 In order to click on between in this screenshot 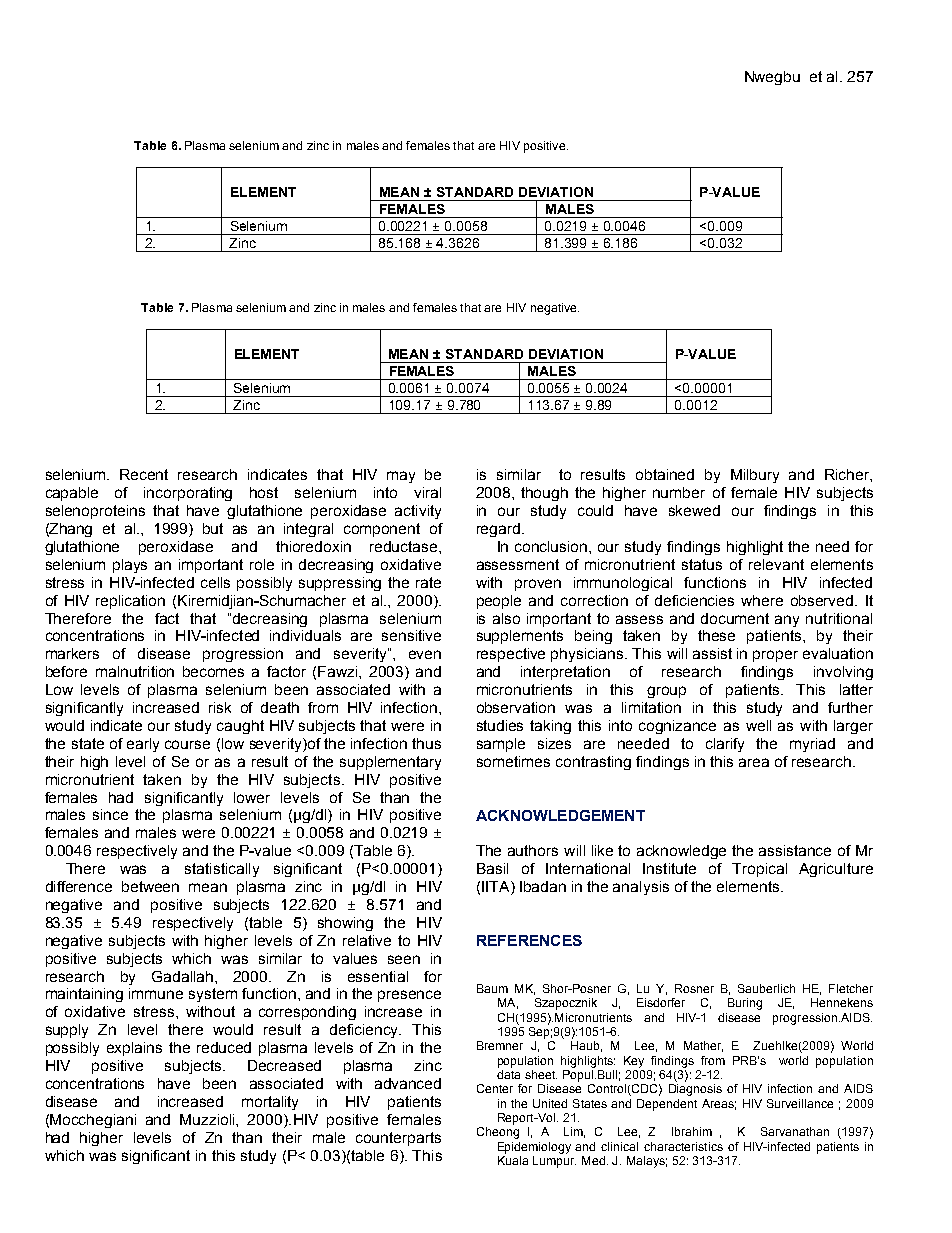, I will do `click(150, 886)`.
